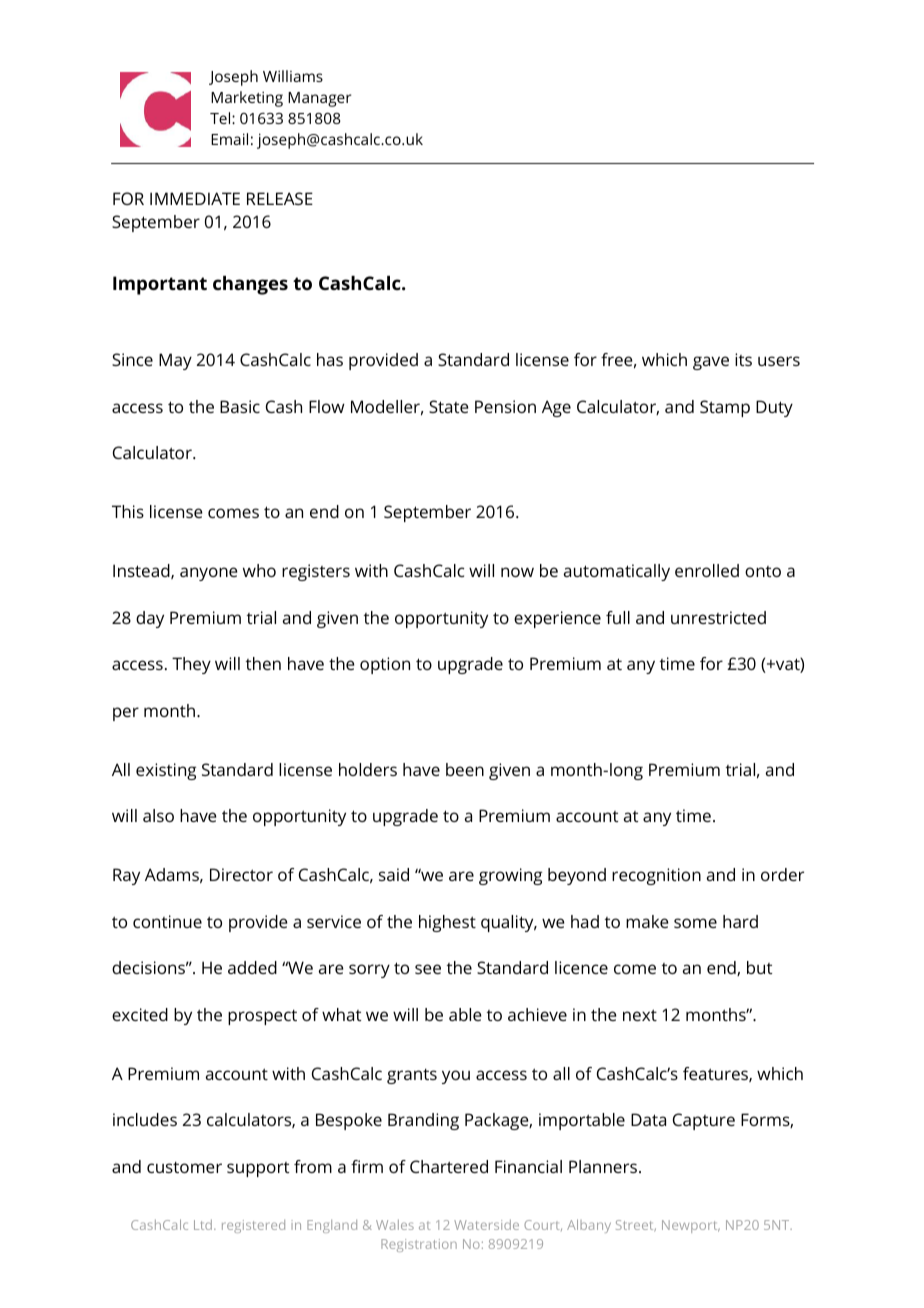 This screenshot has width=924, height=1308. Describe the element at coordinates (204, 1225) in the screenshot. I see `Ltd` at that location.
